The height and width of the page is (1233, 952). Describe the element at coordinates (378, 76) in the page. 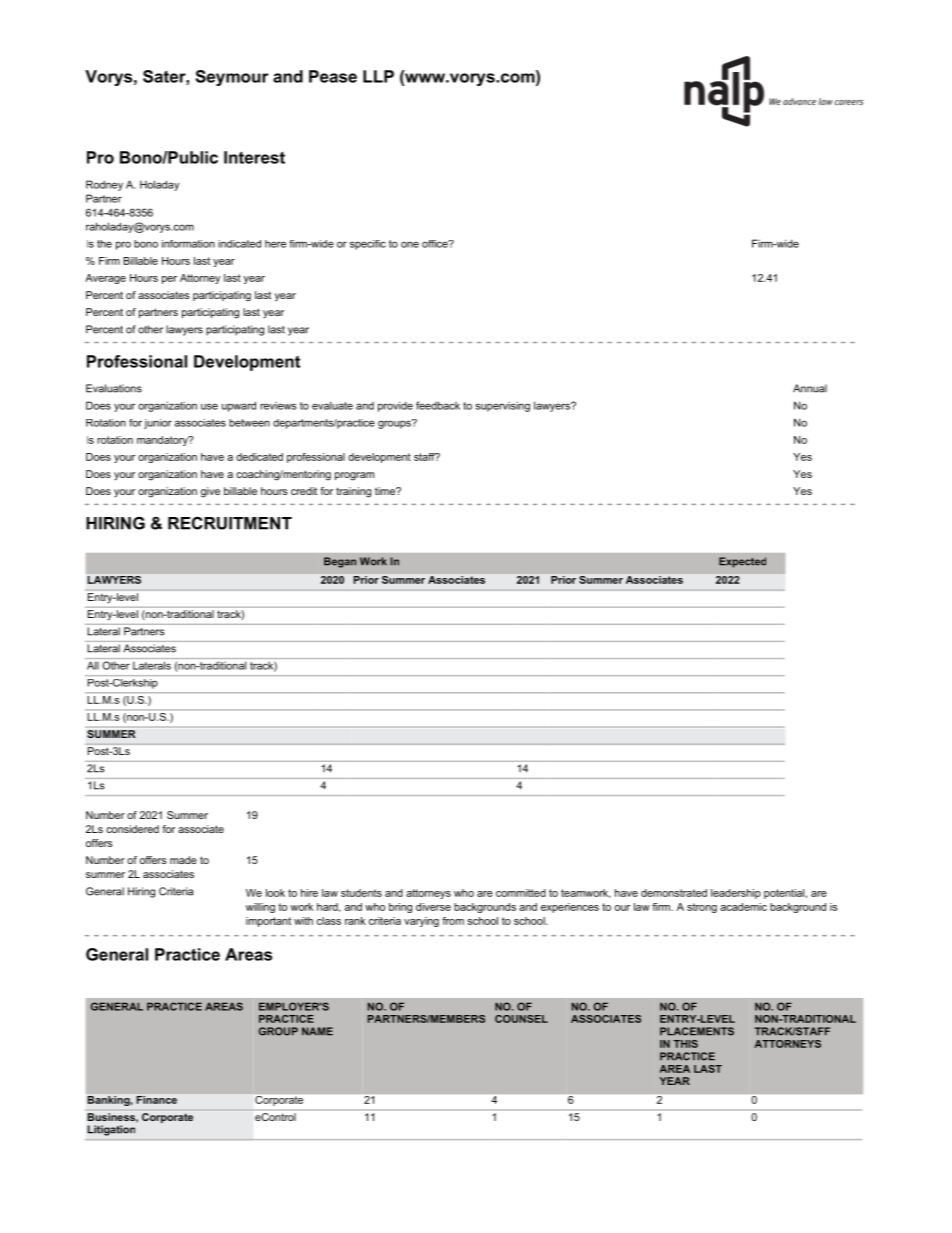

I see `LLP` at that location.
